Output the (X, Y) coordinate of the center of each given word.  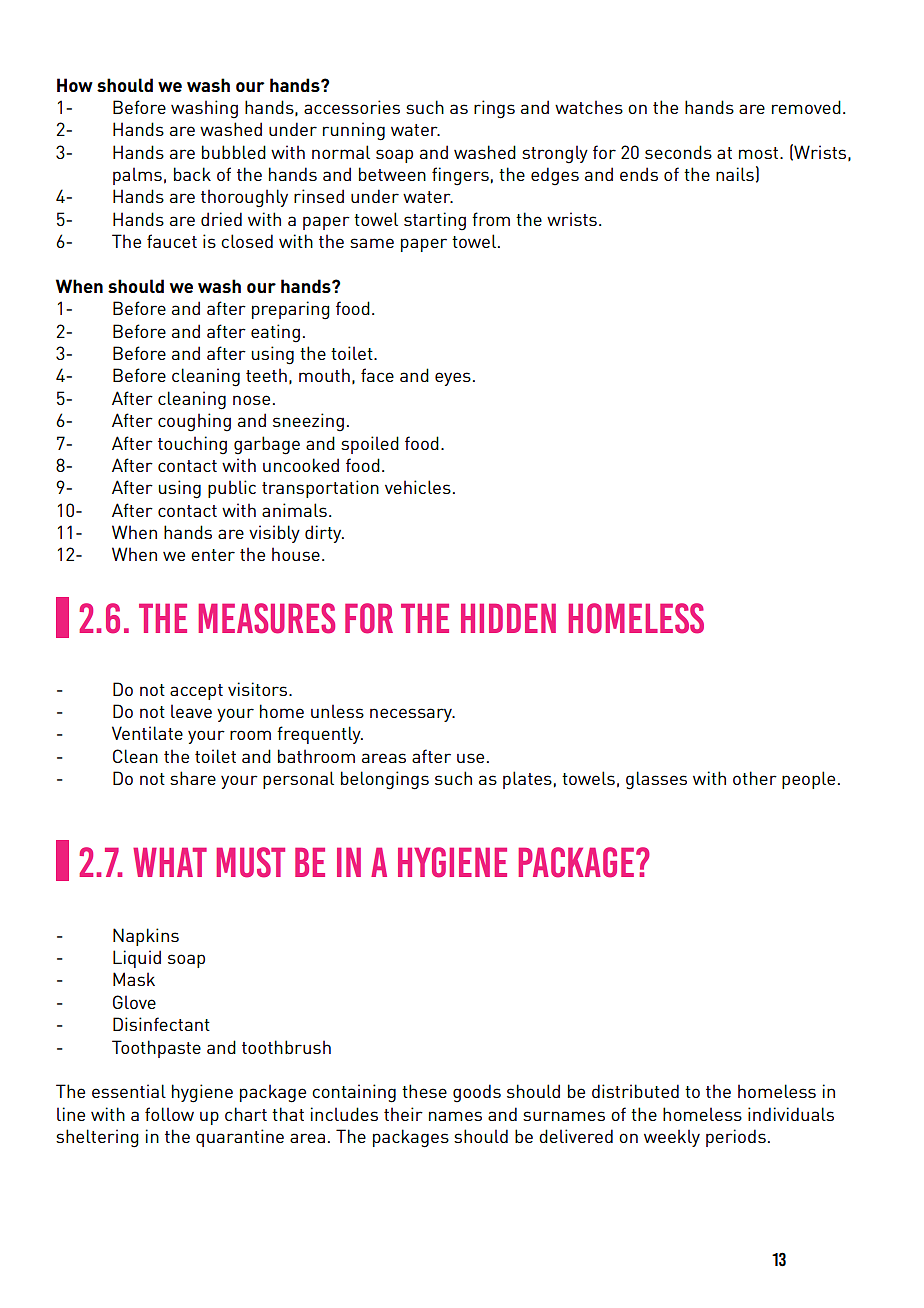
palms (137, 176)
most (758, 153)
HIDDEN (508, 618)
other (755, 778)
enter (213, 555)
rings (494, 109)
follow (169, 1114)
